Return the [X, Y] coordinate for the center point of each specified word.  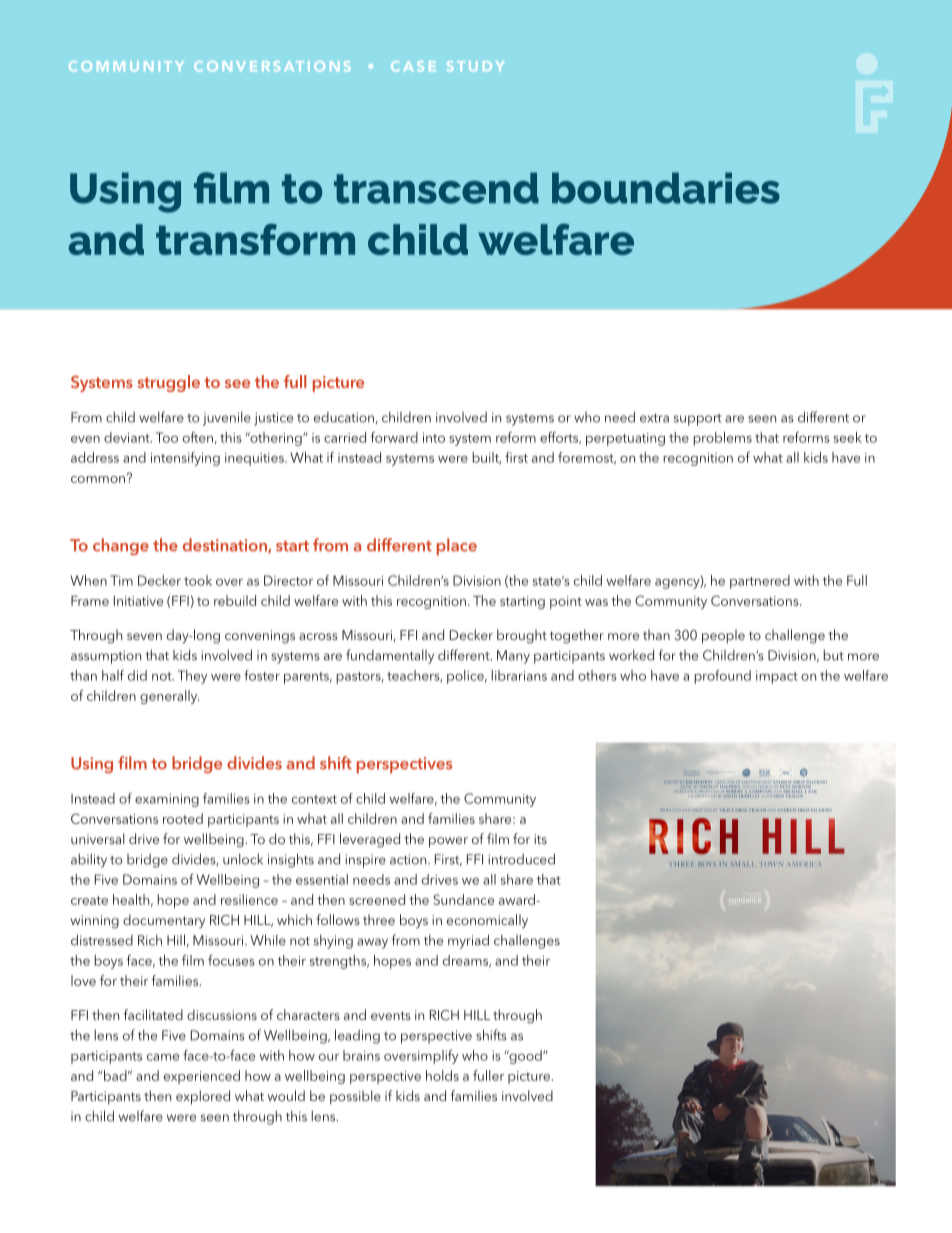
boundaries [666, 188]
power [448, 842]
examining [167, 800]
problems [722, 439]
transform [255, 239]
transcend [436, 188]
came [163, 1057]
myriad [468, 941]
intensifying [185, 459]
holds [442, 1075]
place [457, 547]
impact [777, 677]
